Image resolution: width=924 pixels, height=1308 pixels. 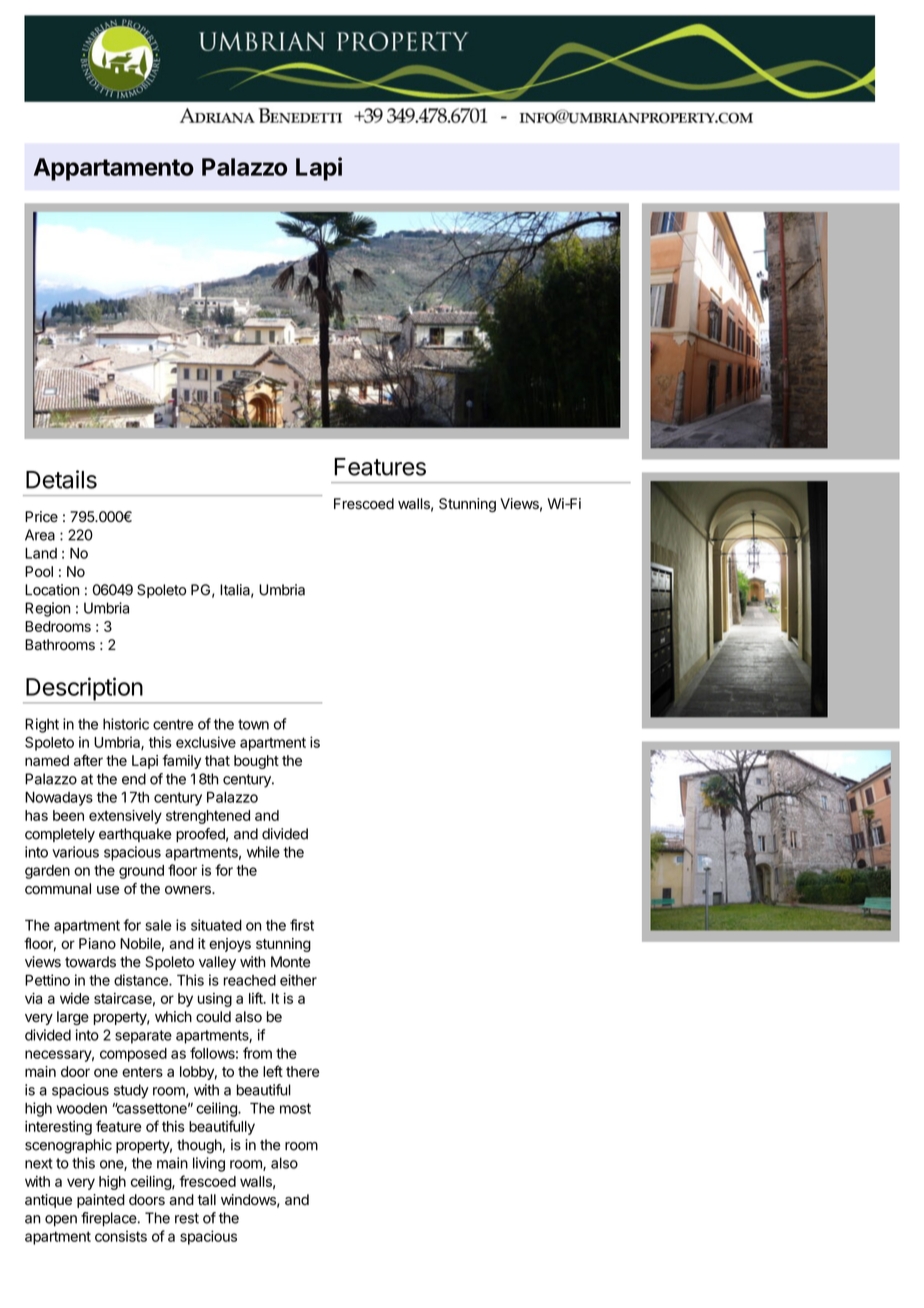 I want to click on tall, so click(x=206, y=1199).
